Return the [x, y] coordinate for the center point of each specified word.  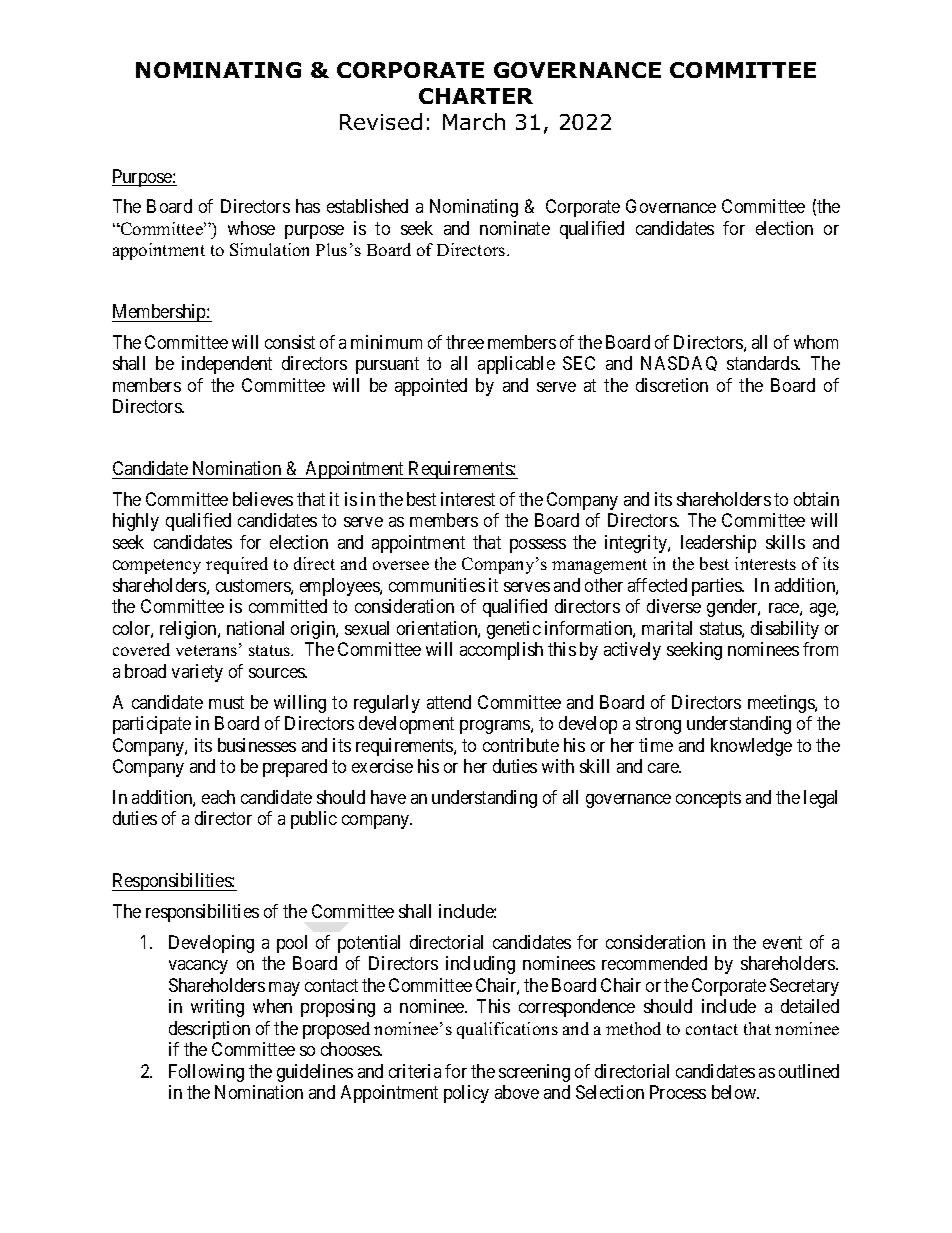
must [226, 702]
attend [449, 702]
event [782, 942]
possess [538, 546]
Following [206, 1073]
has [308, 206]
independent [227, 365]
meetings [782, 704]
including [480, 965]
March [474, 121]
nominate [515, 228]
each [218, 797]
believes [263, 499]
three [465, 342]
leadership [718, 544]
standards [763, 363]
